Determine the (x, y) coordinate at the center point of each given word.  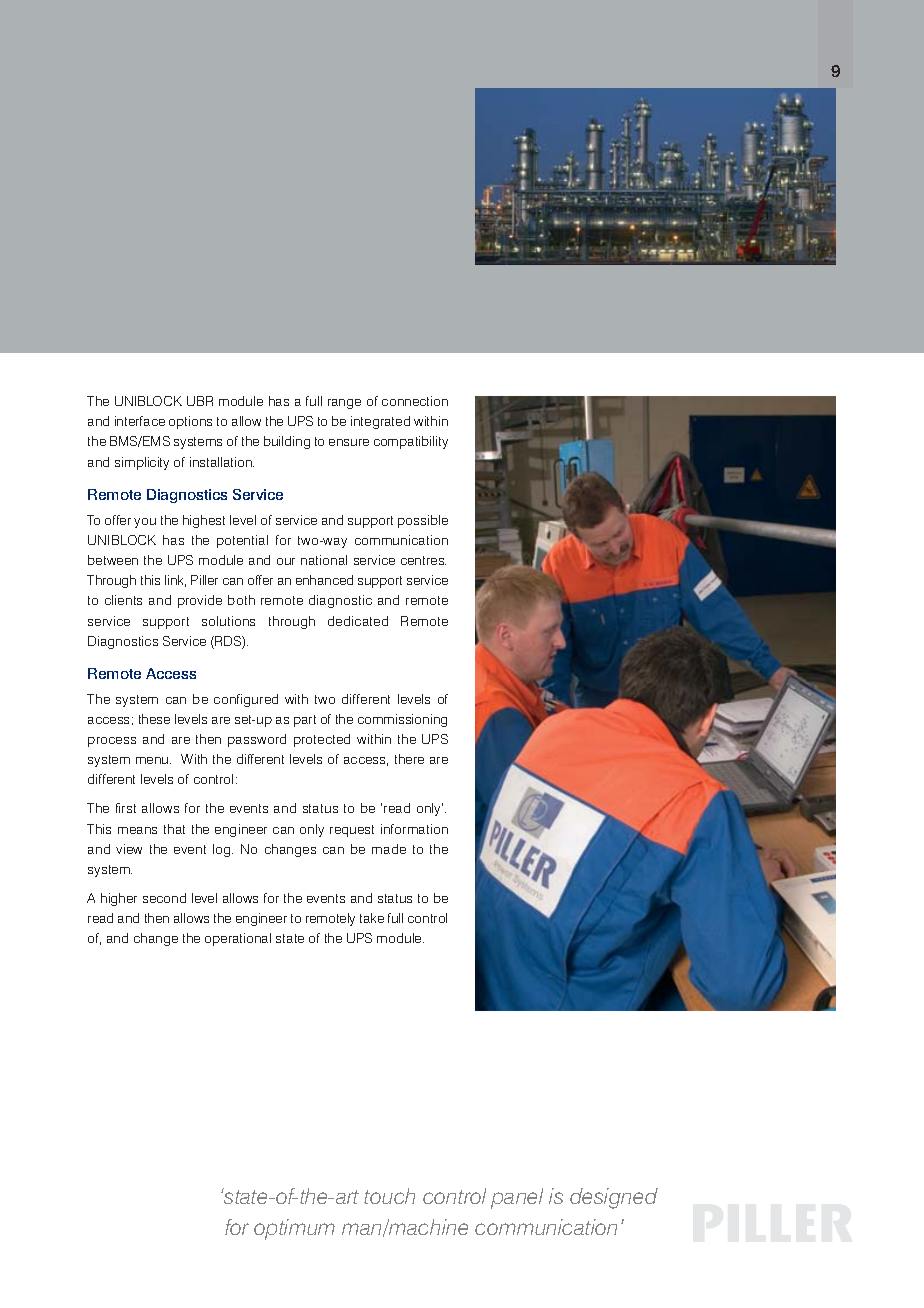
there (409, 759)
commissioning (402, 720)
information (414, 829)
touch (389, 1196)
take (372, 918)
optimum (294, 1229)
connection (415, 401)
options (190, 422)
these (154, 719)
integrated (380, 422)
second (164, 898)
